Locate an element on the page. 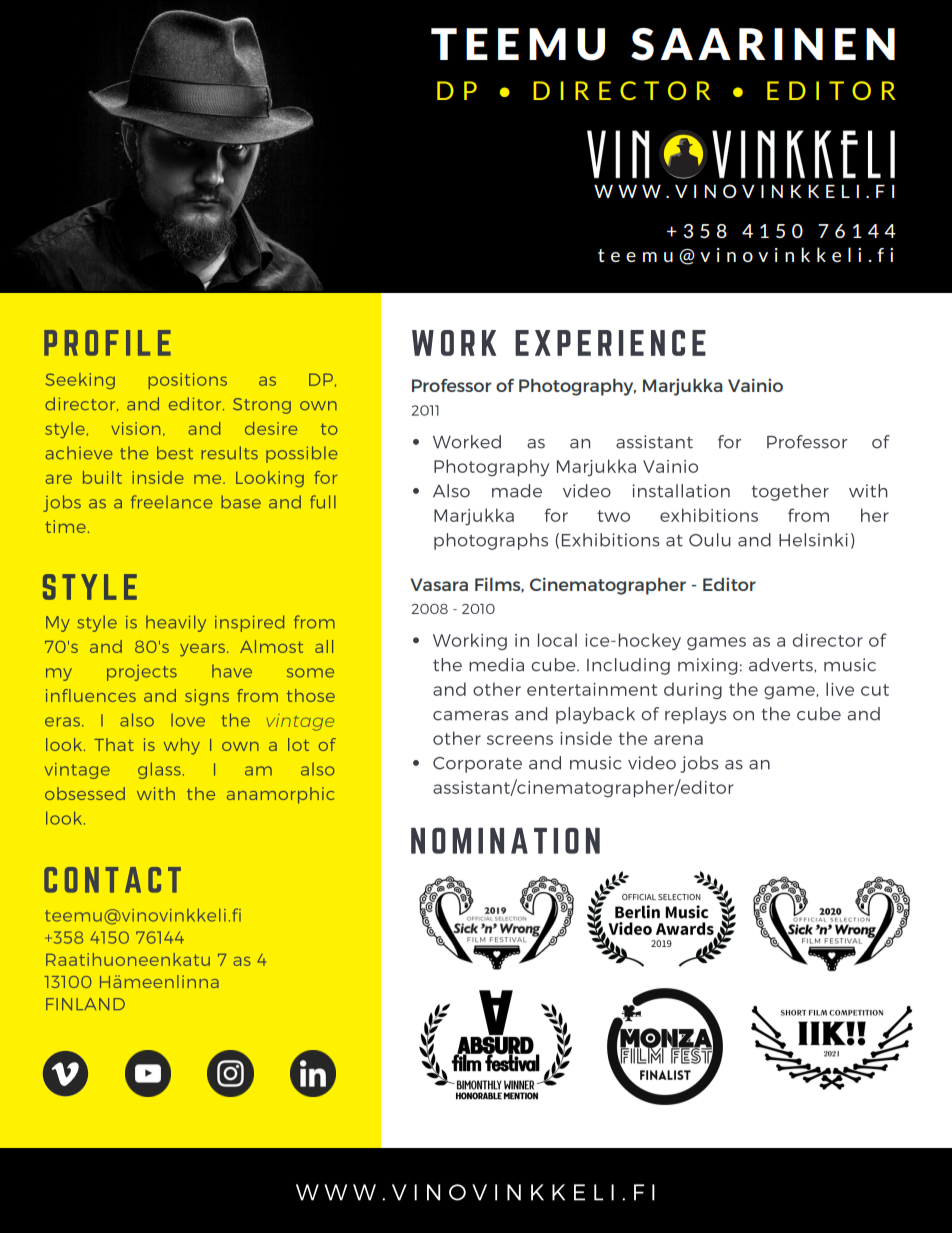  live is located at coordinates (840, 689).
